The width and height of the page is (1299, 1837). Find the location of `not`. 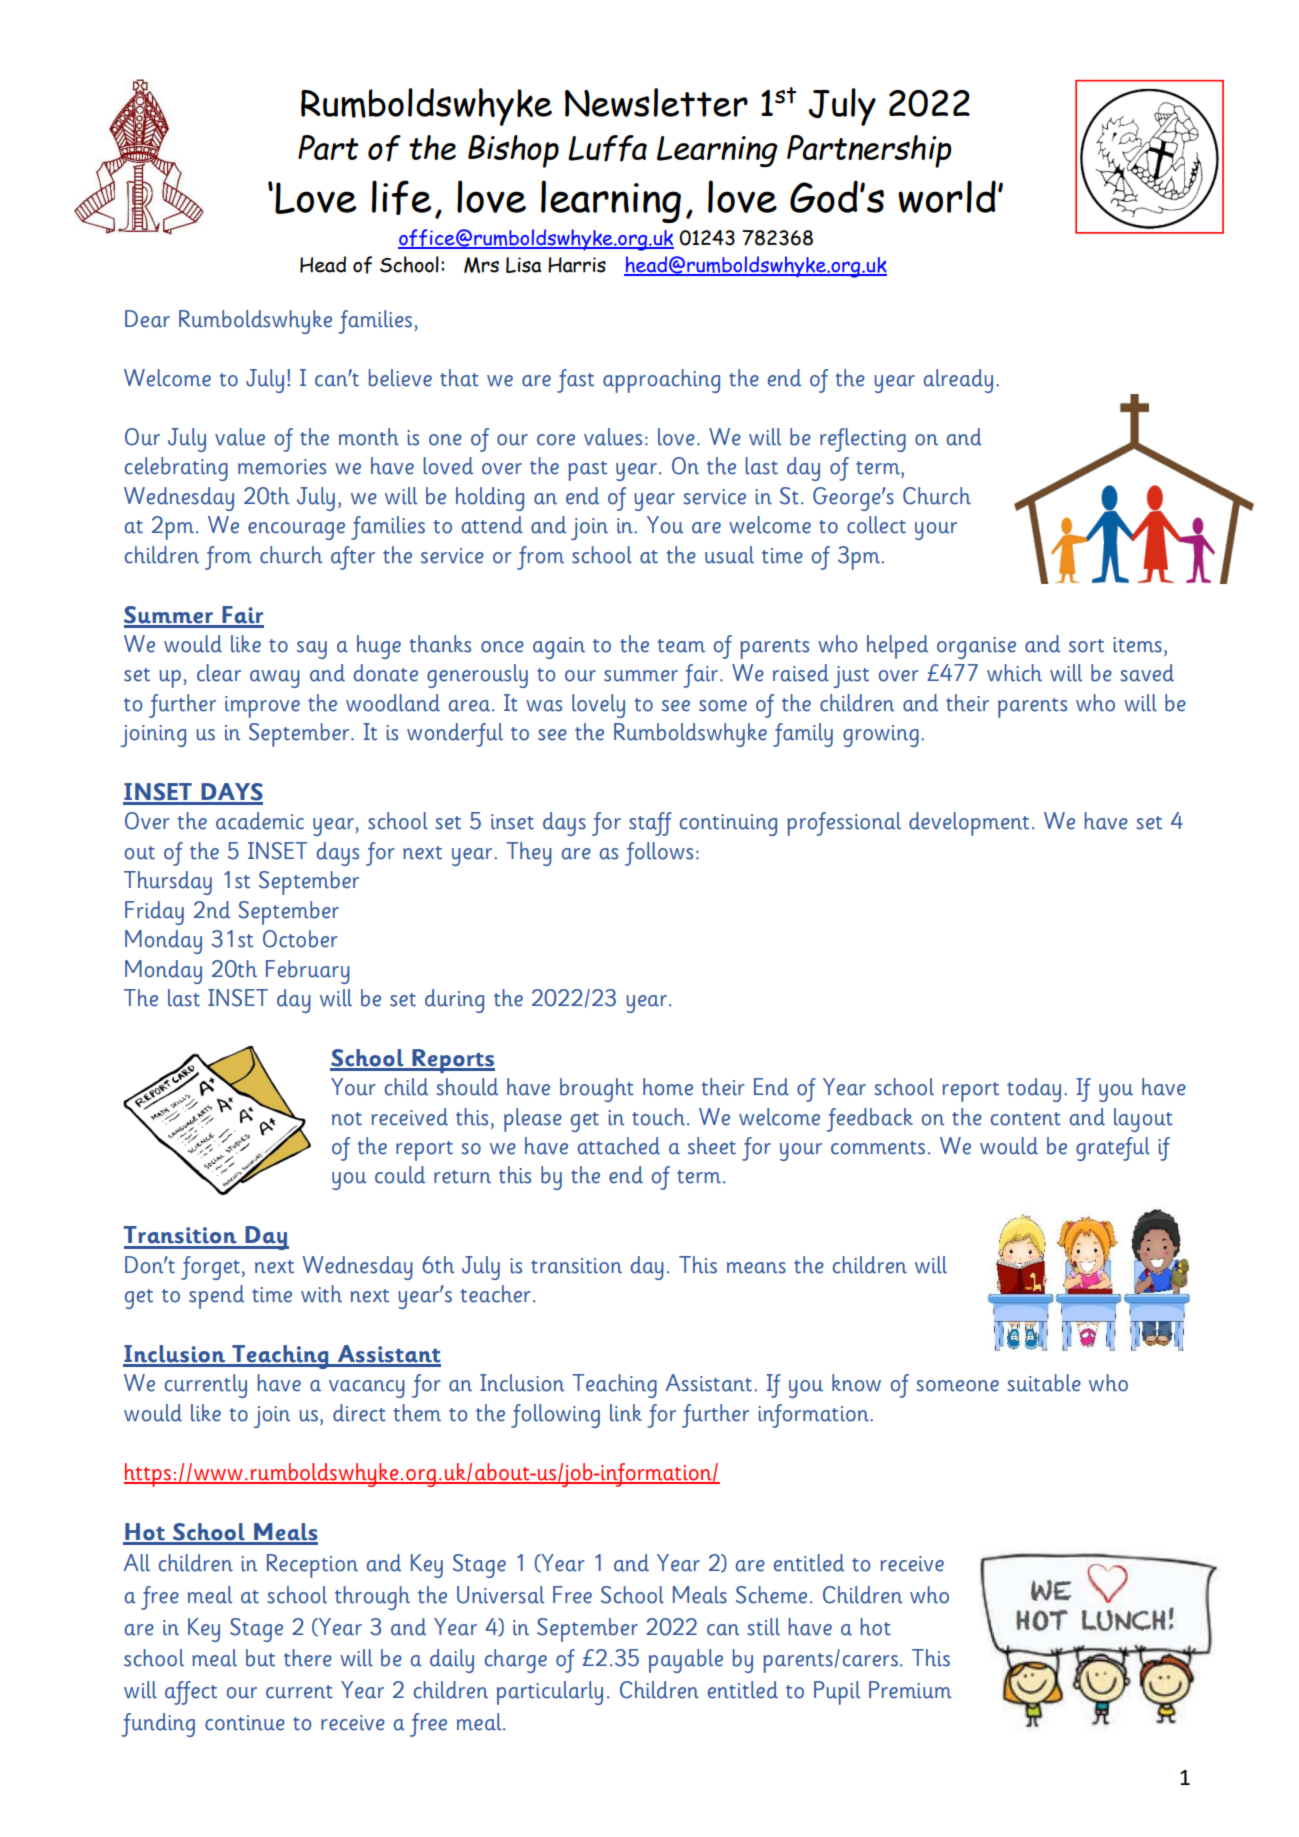

not is located at coordinates (347, 1119).
